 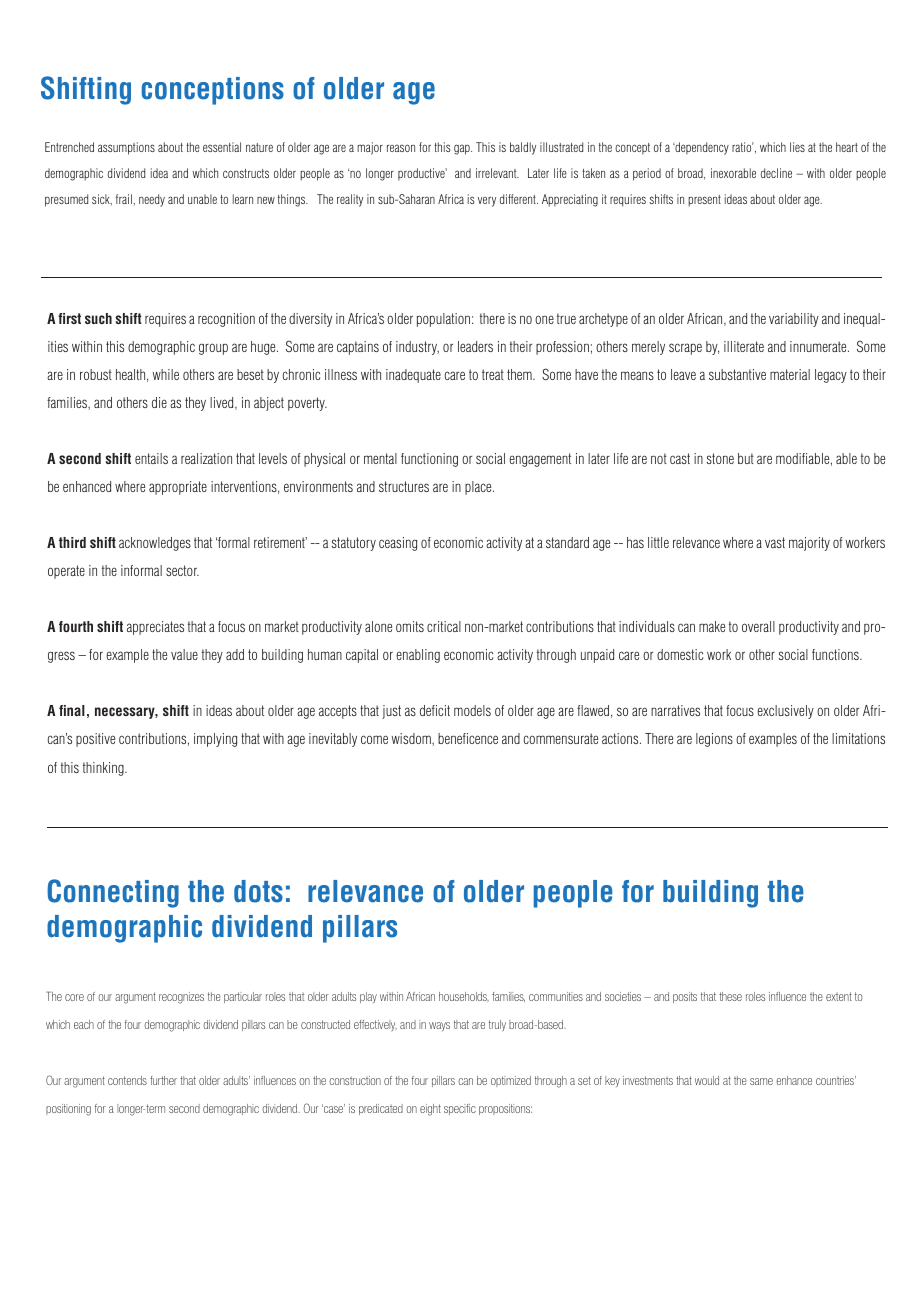 What do you see at coordinates (776, 173) in the image?
I see `decline` at bounding box center [776, 173].
